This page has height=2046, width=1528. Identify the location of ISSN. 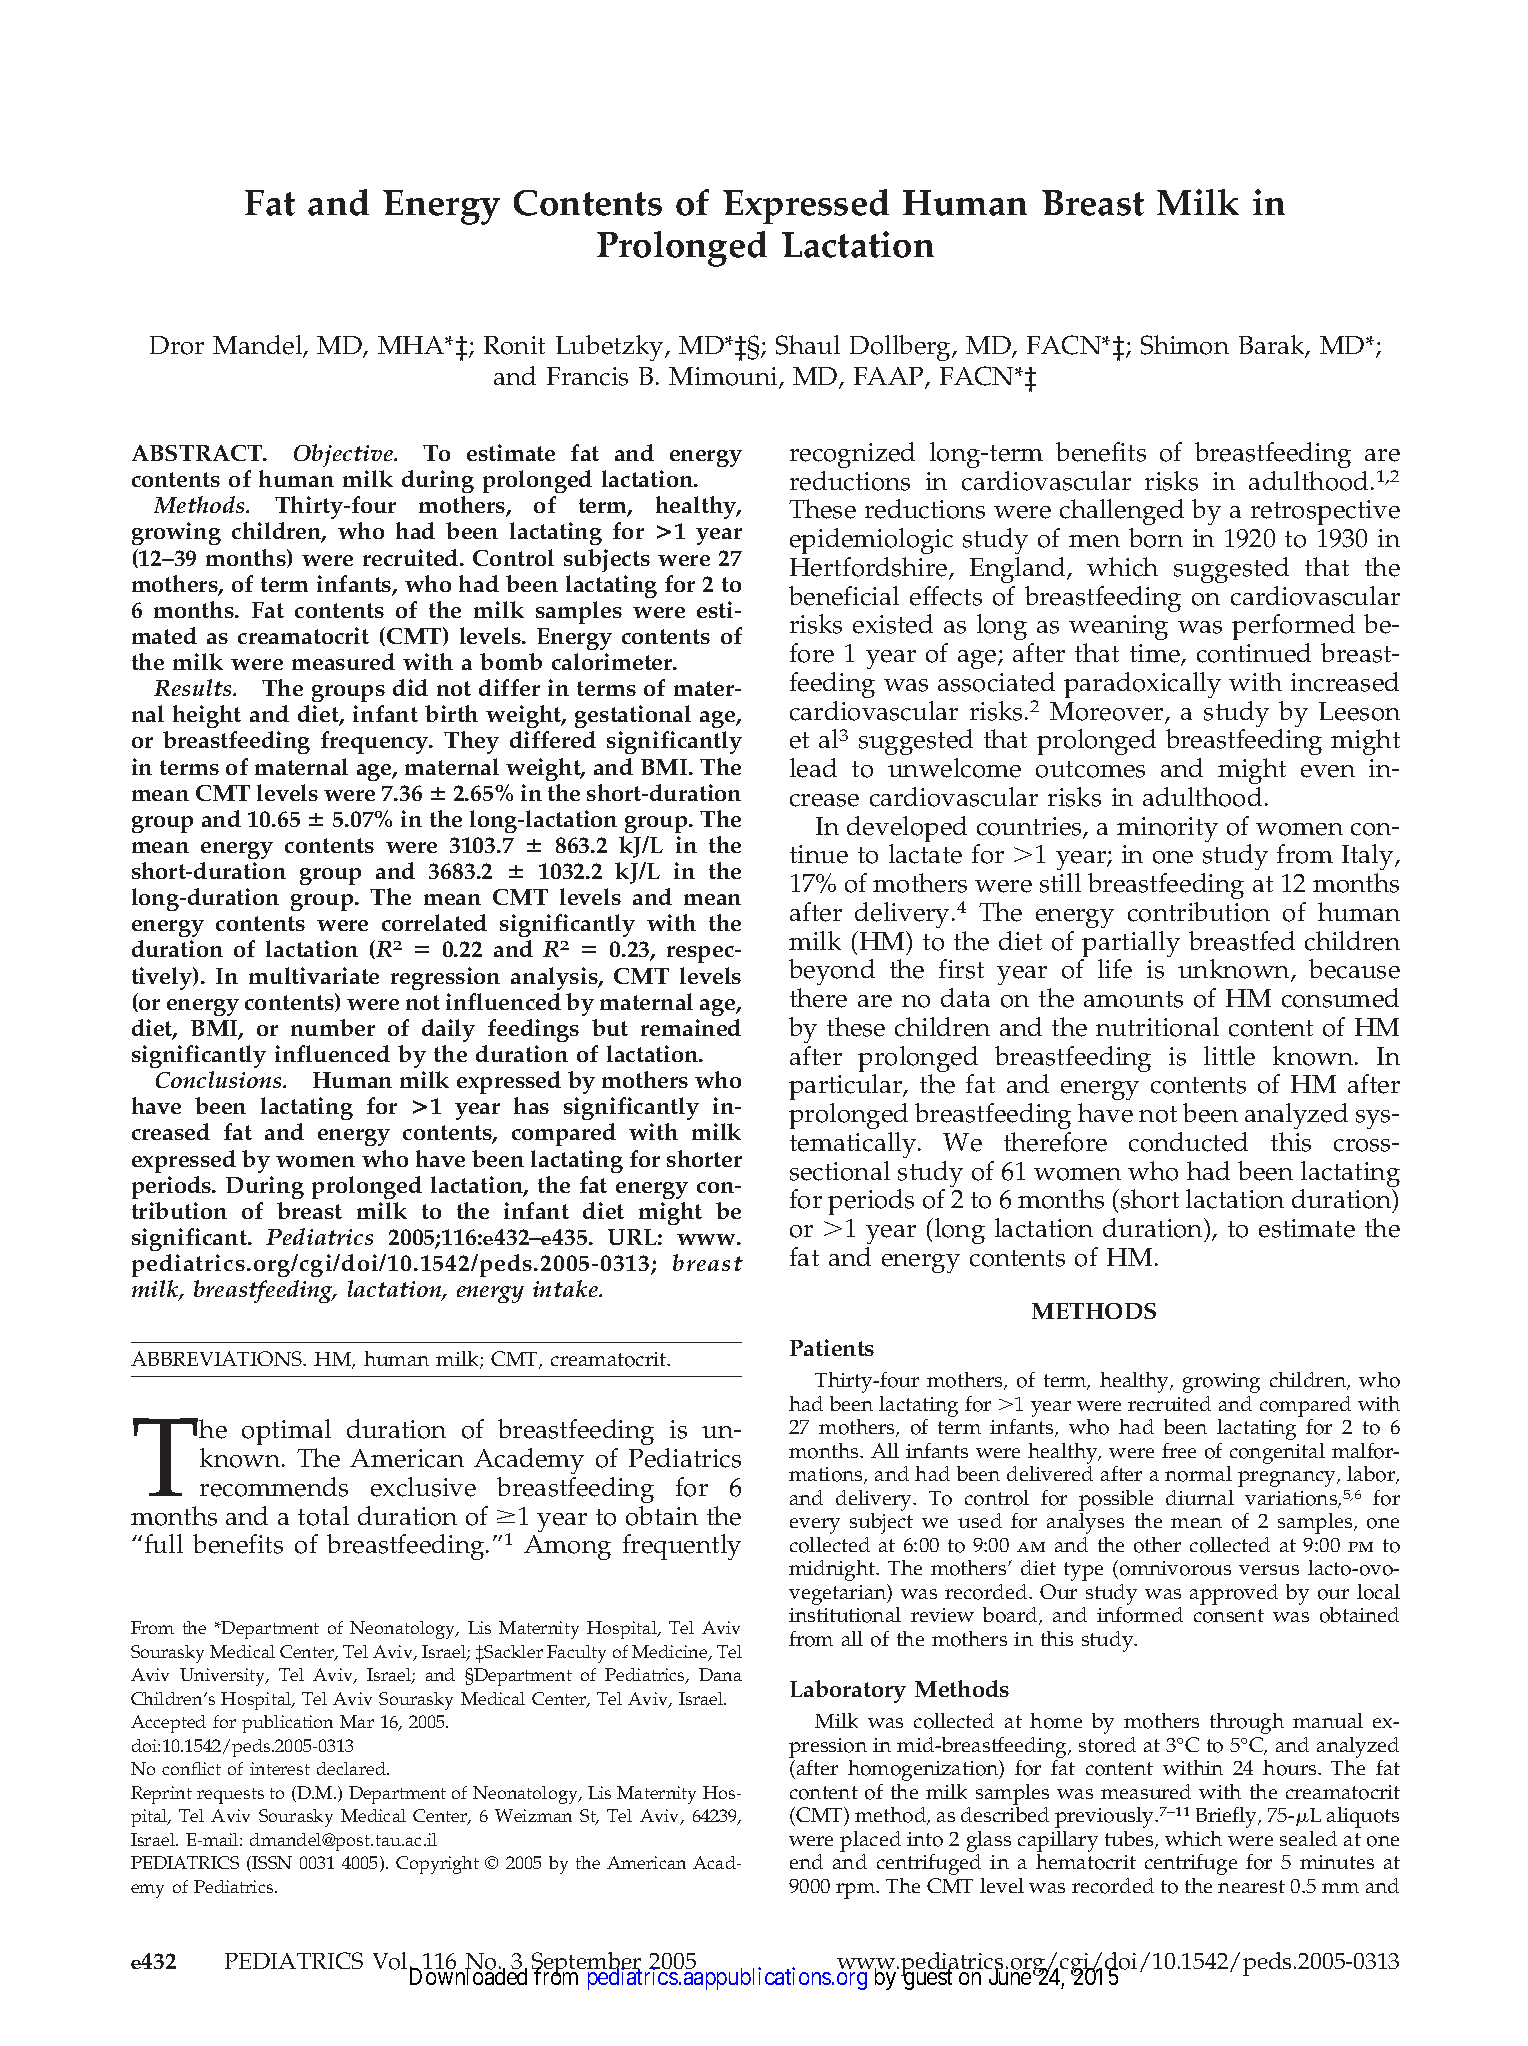
(271, 1864).
